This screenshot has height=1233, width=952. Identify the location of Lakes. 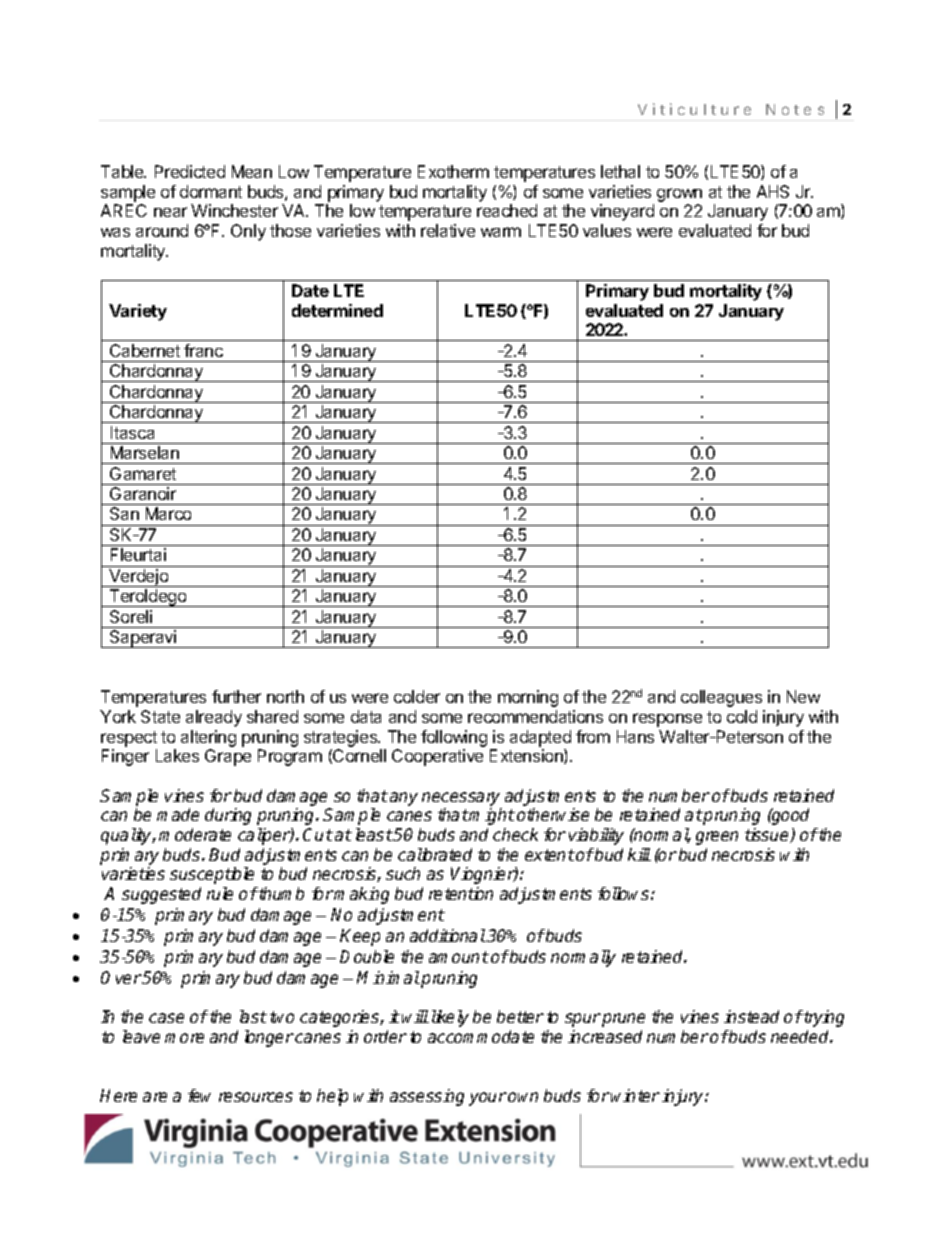
(177, 755).
